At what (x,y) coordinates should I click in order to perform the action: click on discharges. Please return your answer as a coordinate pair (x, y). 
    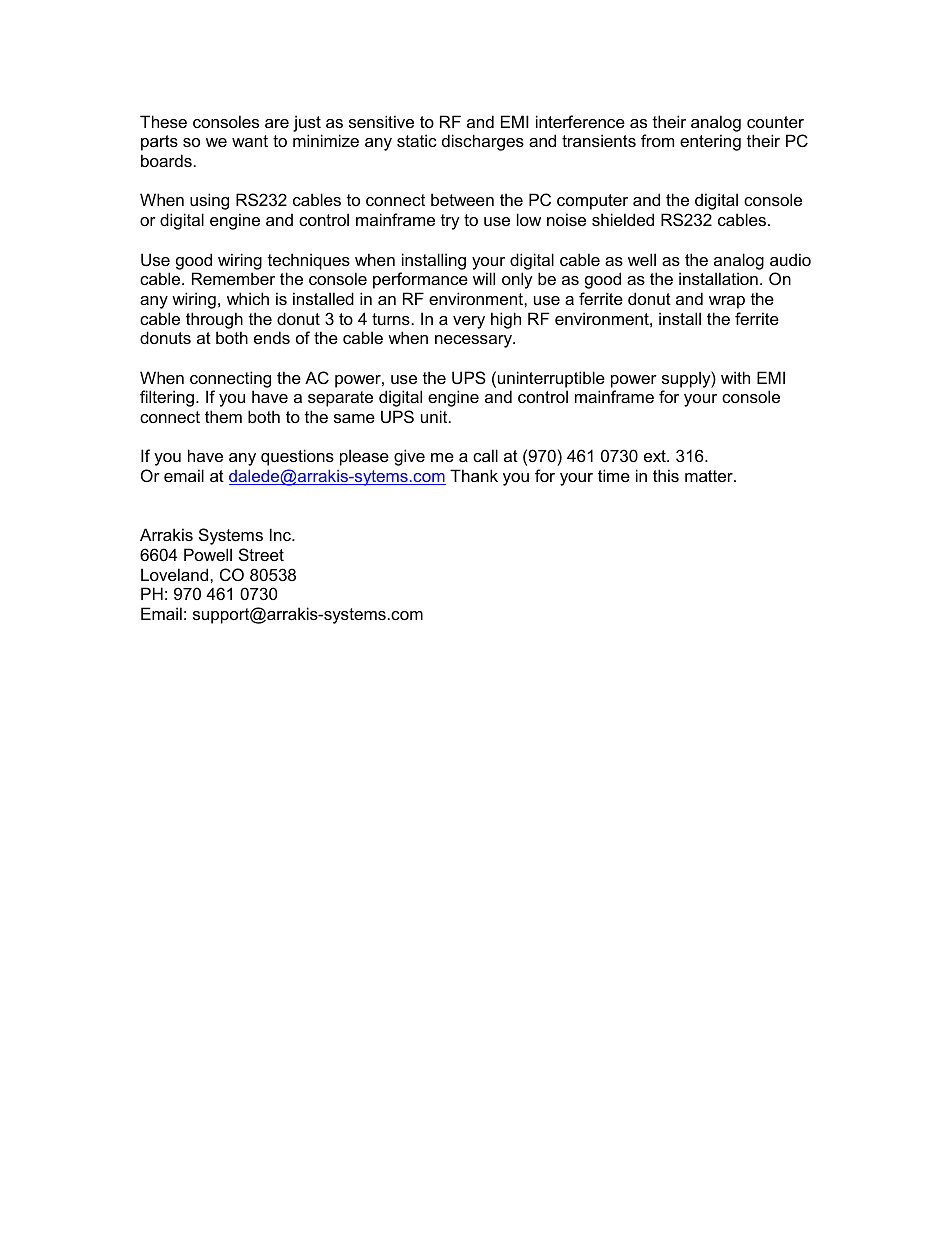
    Looking at the image, I should click on (483, 142).
